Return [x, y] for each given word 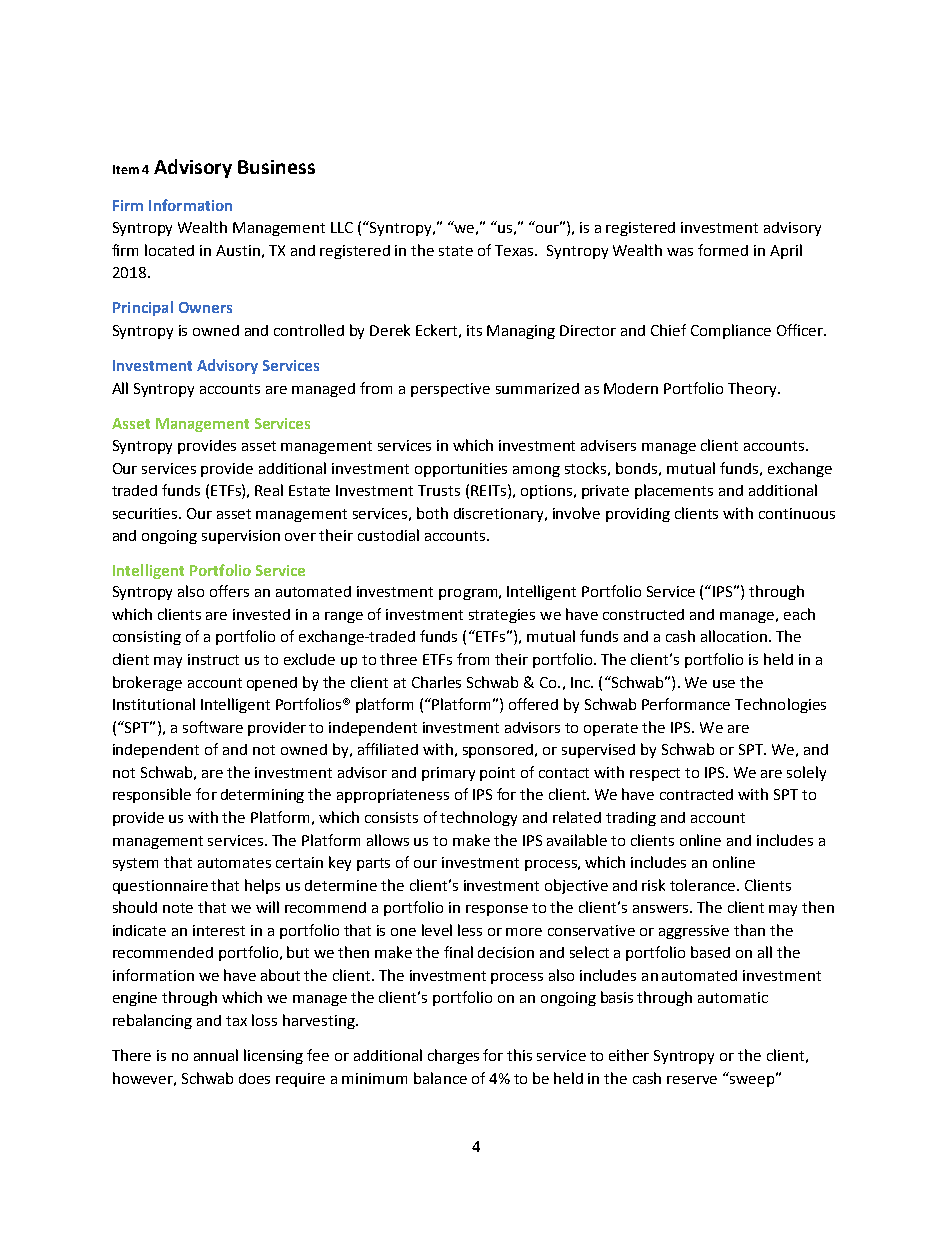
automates [234, 863]
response [497, 910]
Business [276, 167]
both [432, 513]
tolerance [704, 885]
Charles [436, 682]
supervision [241, 537]
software [213, 727]
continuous [797, 513]
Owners [205, 307]
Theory [753, 389]
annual [216, 1055]
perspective [450, 390]
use [724, 684]
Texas [516, 250]
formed [723, 250]
